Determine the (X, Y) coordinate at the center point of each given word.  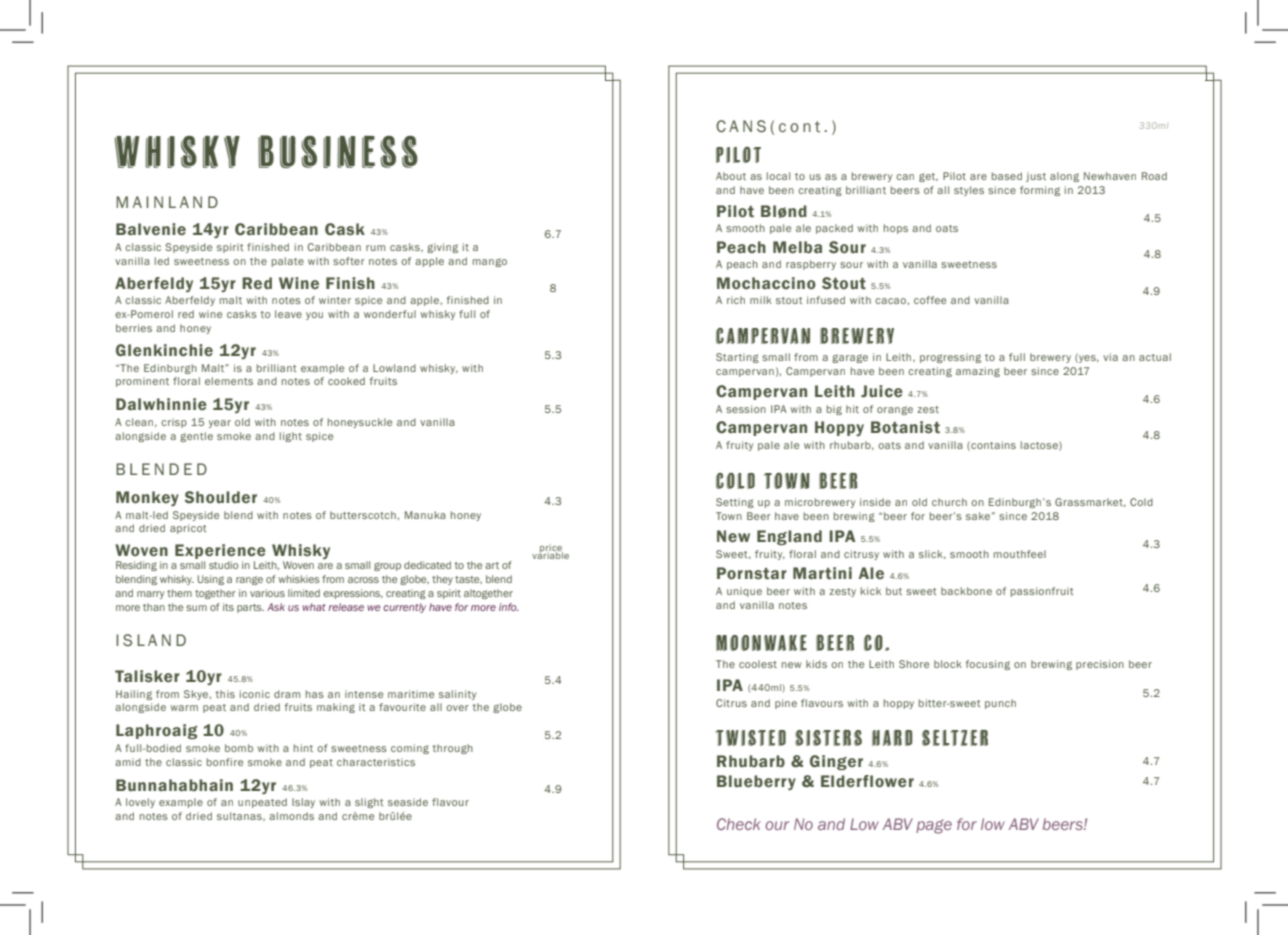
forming (1040, 191)
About (731, 176)
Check (739, 824)
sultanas (240, 816)
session (746, 409)
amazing (978, 372)
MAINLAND (167, 202)
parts (250, 608)
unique (744, 592)
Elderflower (867, 781)
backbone (966, 591)
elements (229, 381)
